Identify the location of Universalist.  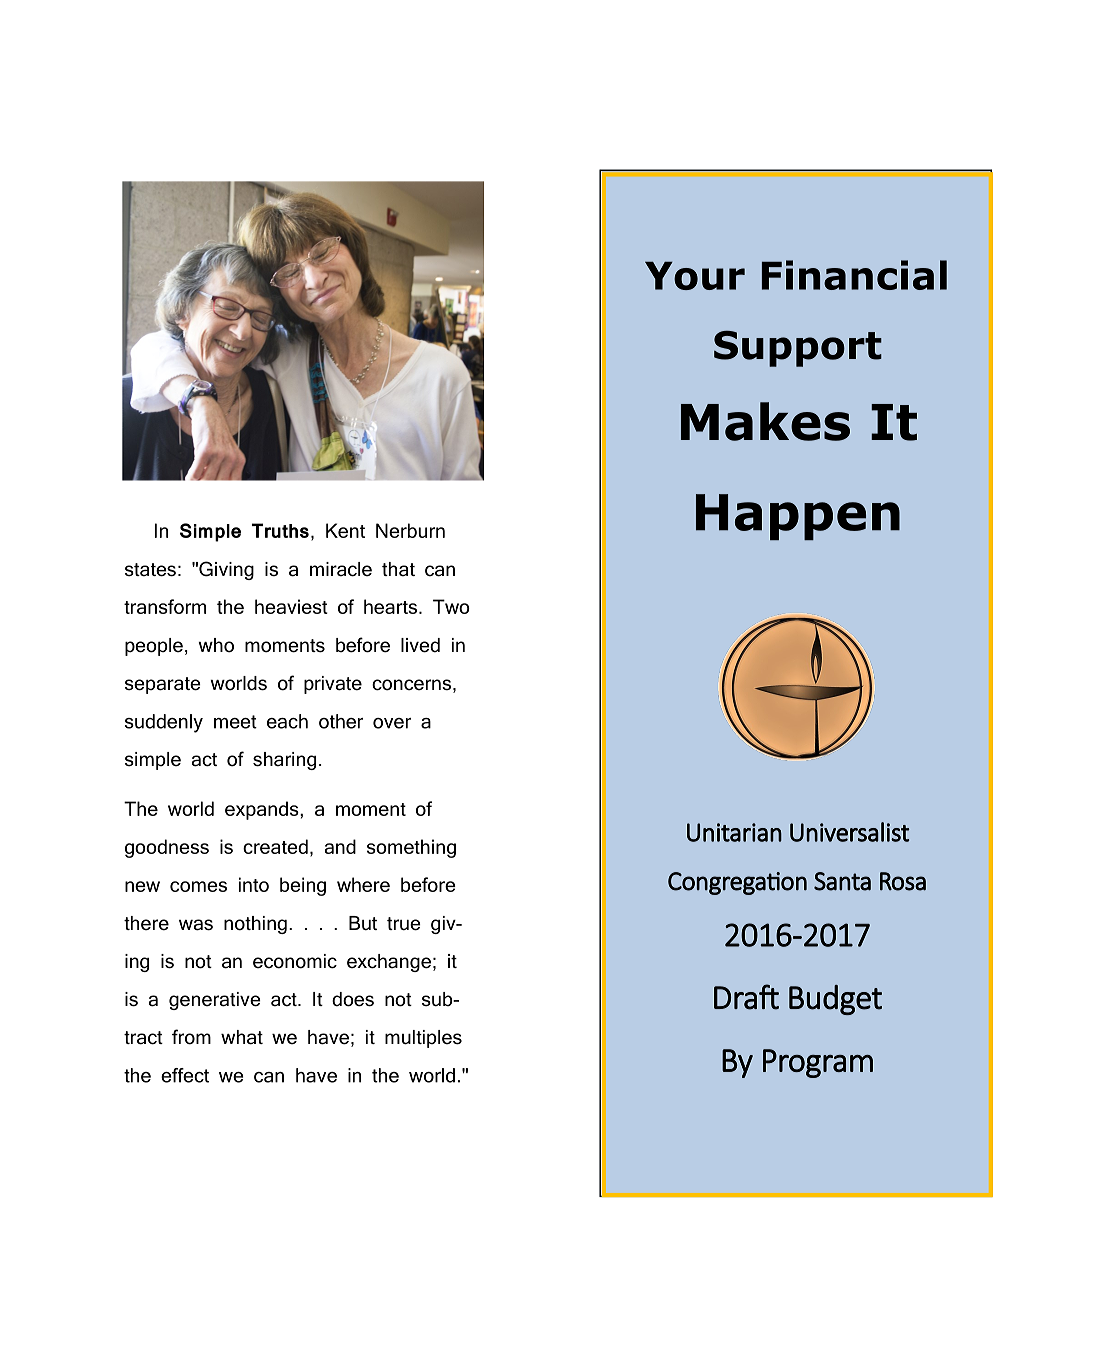
(849, 832).
